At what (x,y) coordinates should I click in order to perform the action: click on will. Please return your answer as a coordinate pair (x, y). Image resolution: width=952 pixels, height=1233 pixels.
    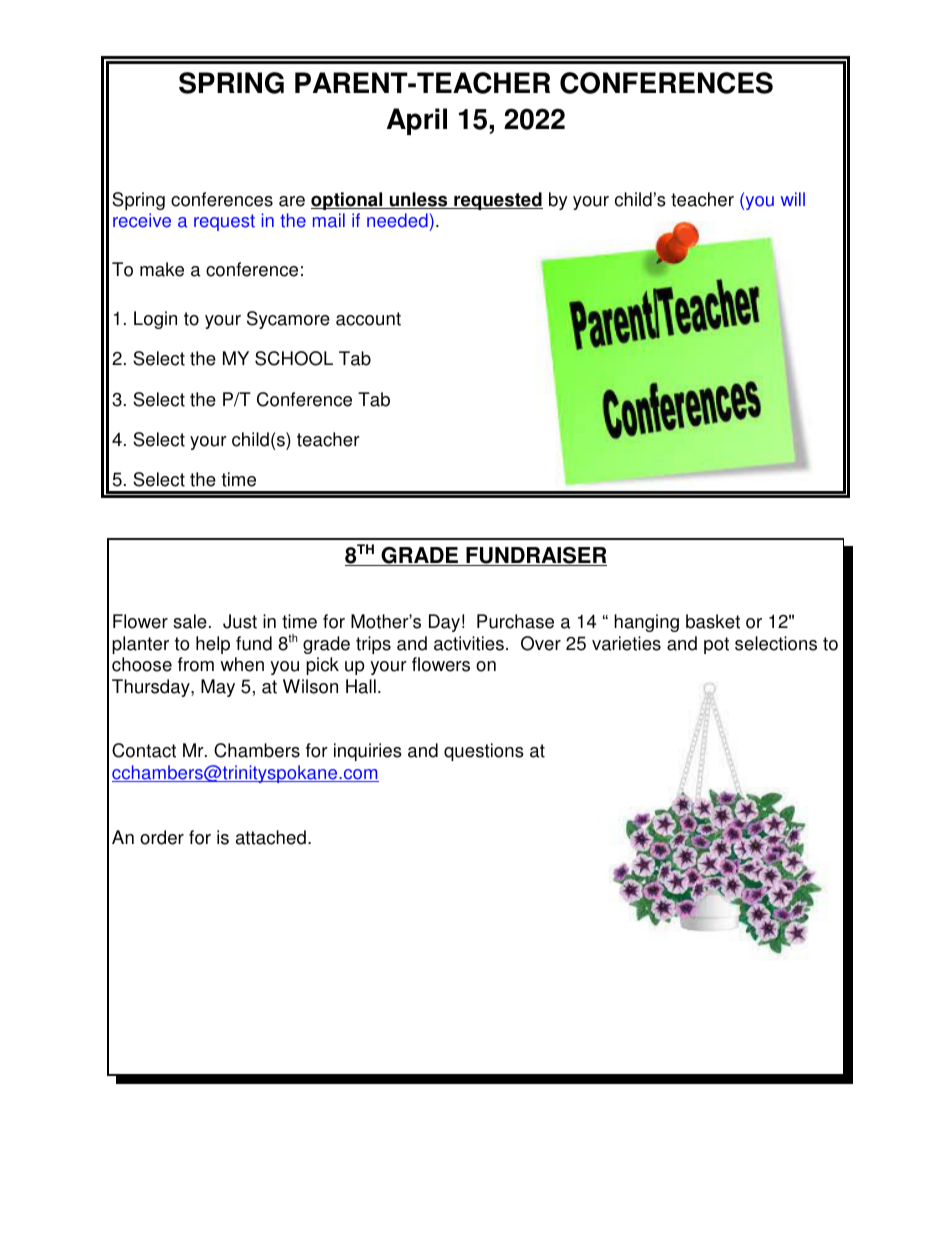
    Looking at the image, I should click on (793, 199).
